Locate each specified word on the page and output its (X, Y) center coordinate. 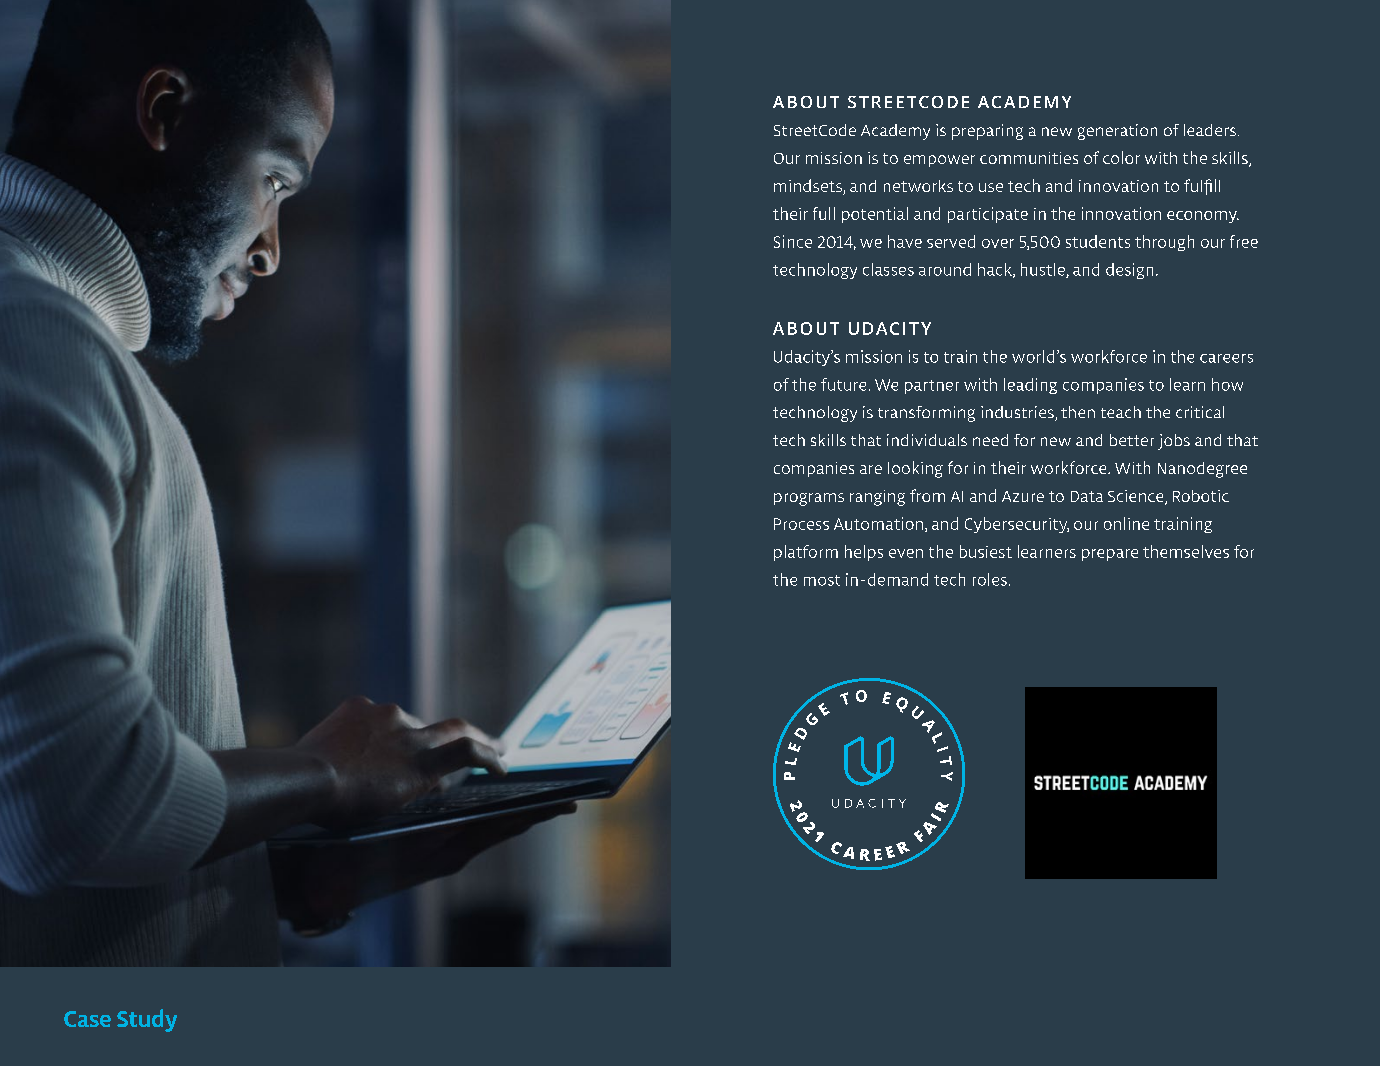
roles (990, 579)
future (843, 384)
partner (932, 387)
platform (806, 553)
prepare (1110, 555)
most (822, 580)
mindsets (809, 187)
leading (1030, 386)
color (1121, 157)
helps (864, 553)
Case (87, 1019)
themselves (1186, 551)
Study (147, 1020)
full (824, 213)
